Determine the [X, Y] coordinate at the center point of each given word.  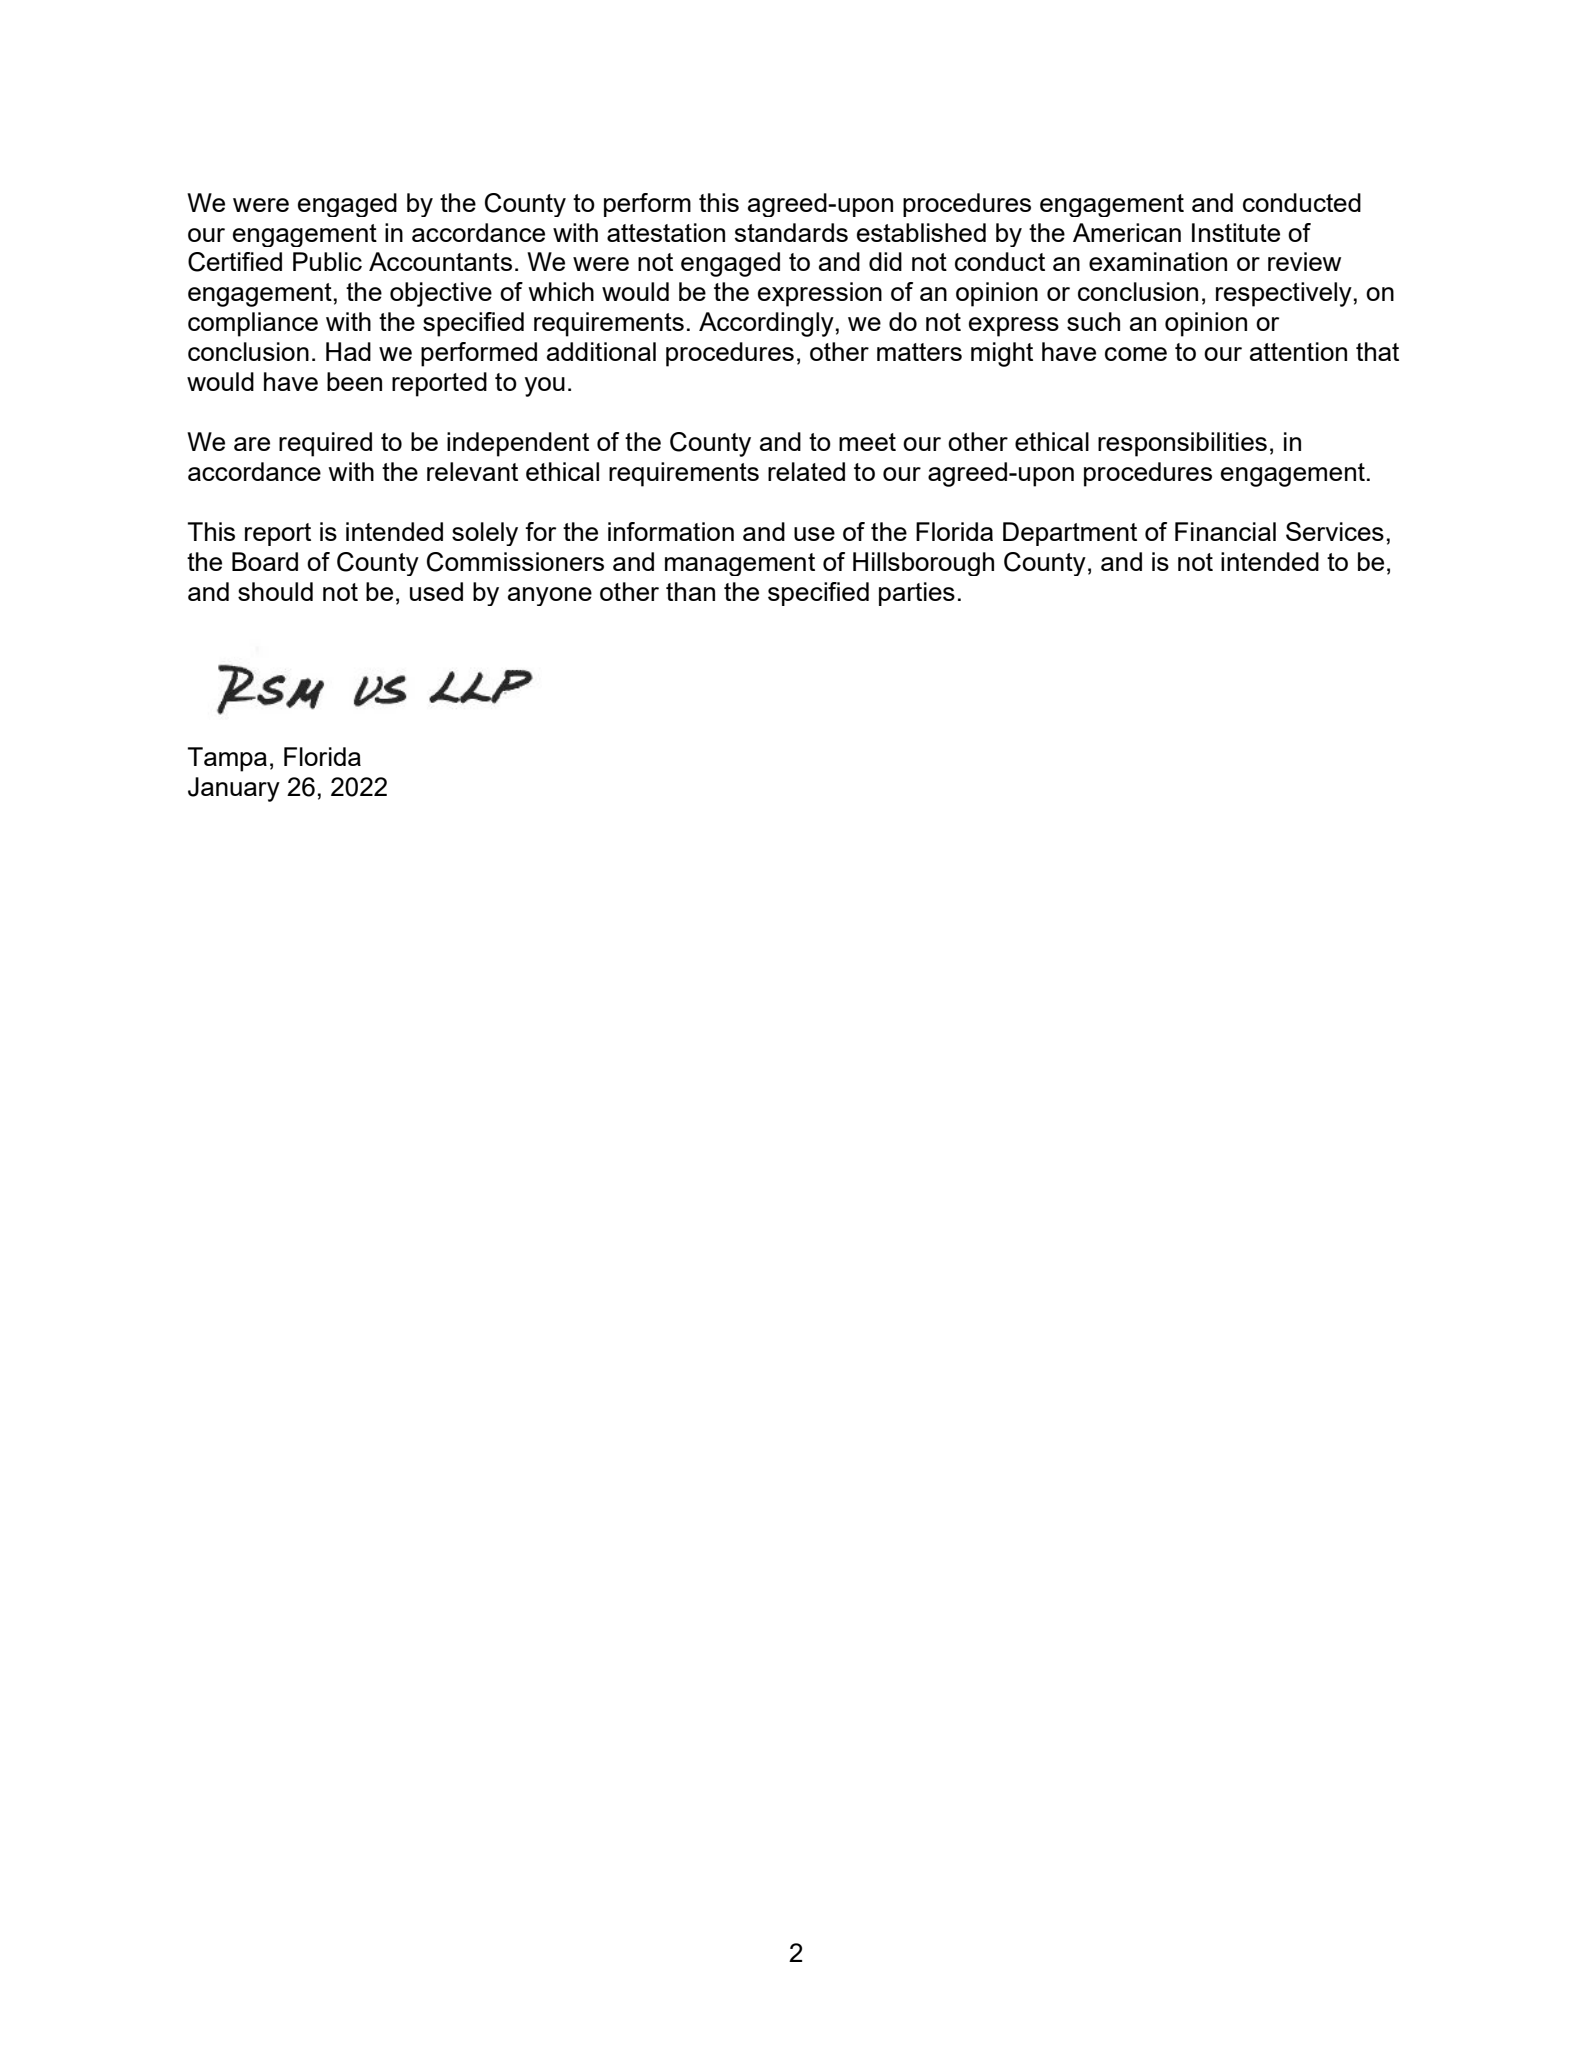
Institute [1236, 232]
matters [919, 352]
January [234, 789]
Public [327, 261]
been [354, 381]
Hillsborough [923, 564]
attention [1298, 351]
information [671, 531]
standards [791, 232]
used [436, 591]
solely [485, 534]
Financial [1225, 531]
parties [917, 594]
